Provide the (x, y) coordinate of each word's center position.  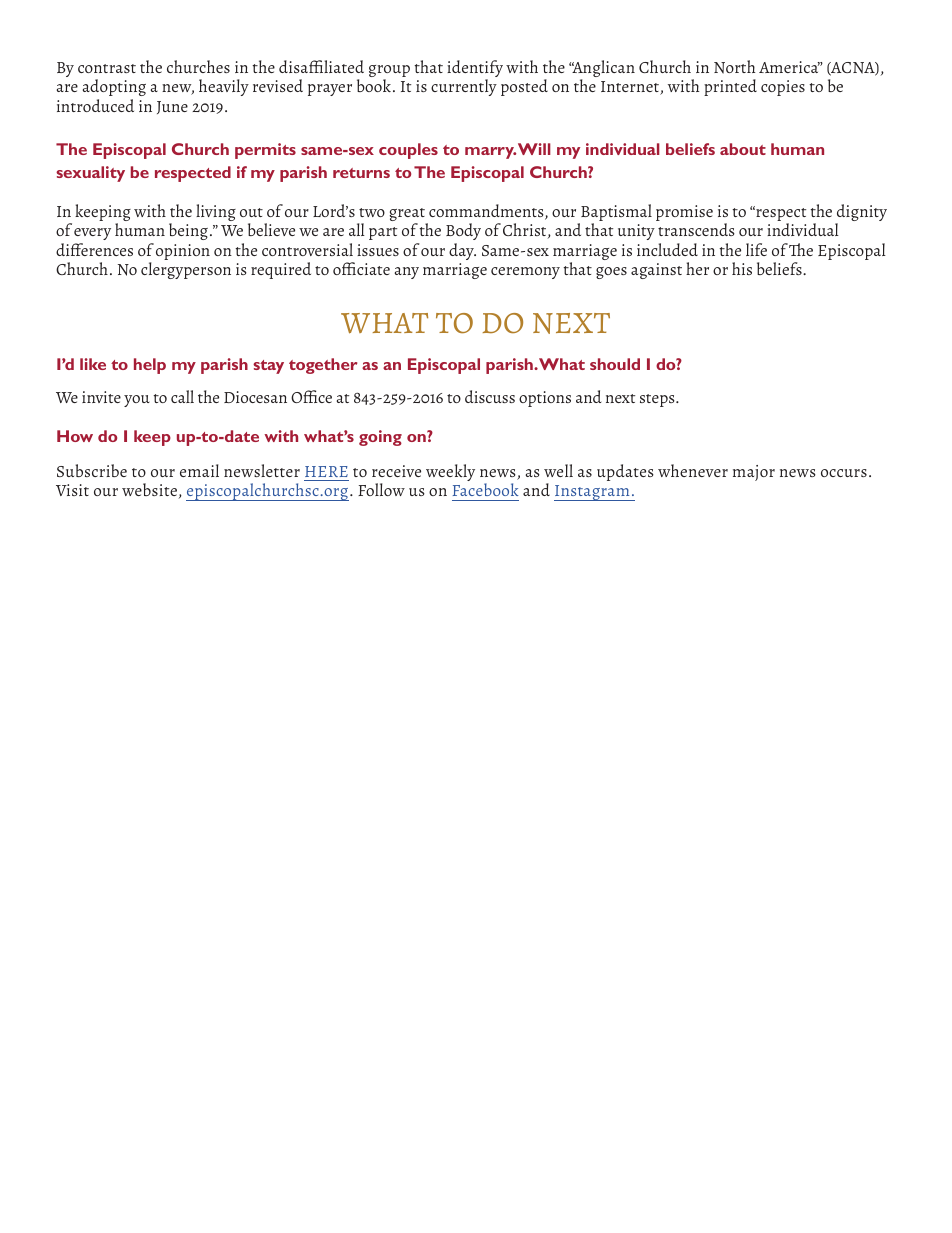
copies (783, 88)
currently (464, 87)
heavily (224, 87)
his (742, 268)
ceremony (525, 273)
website (149, 489)
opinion (183, 252)
